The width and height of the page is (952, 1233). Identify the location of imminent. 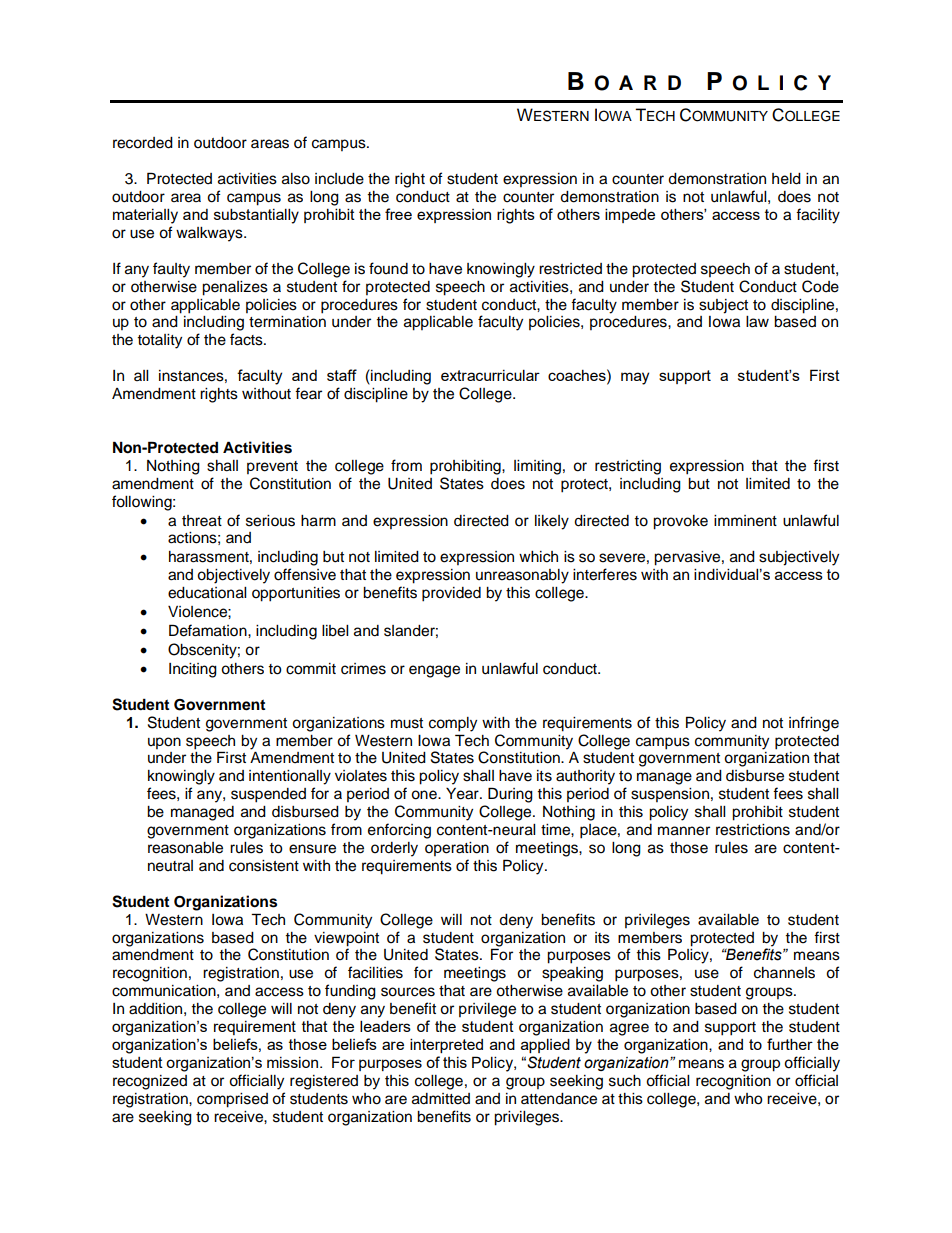
(745, 521).
